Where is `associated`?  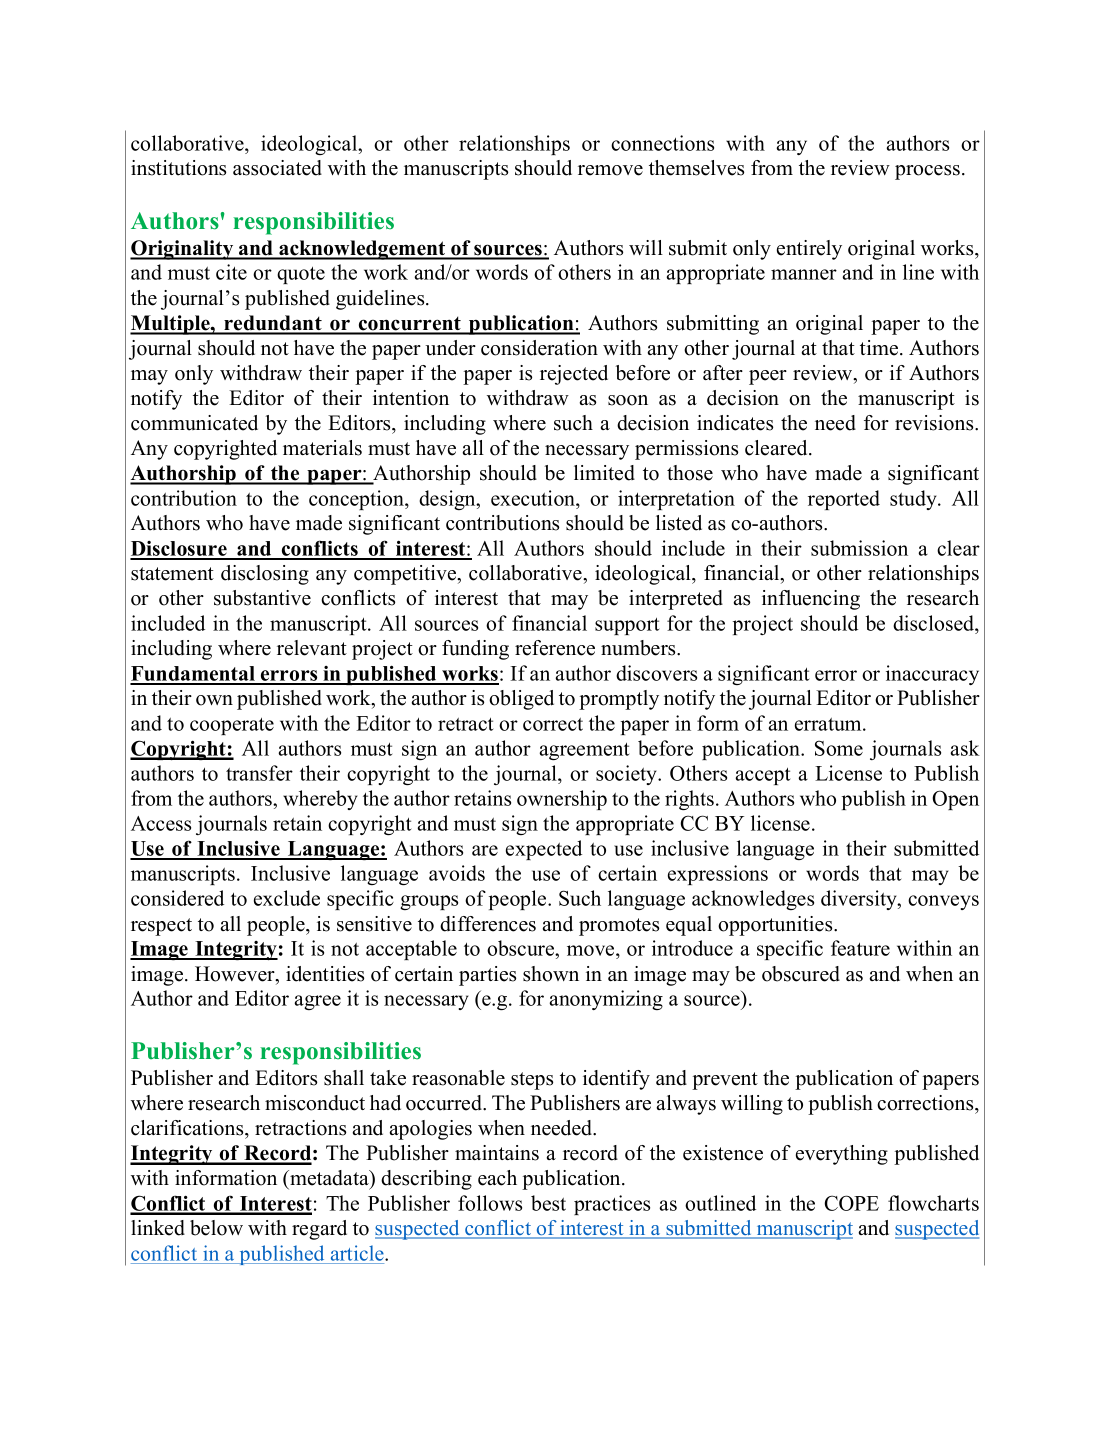
associated is located at coordinates (277, 168).
